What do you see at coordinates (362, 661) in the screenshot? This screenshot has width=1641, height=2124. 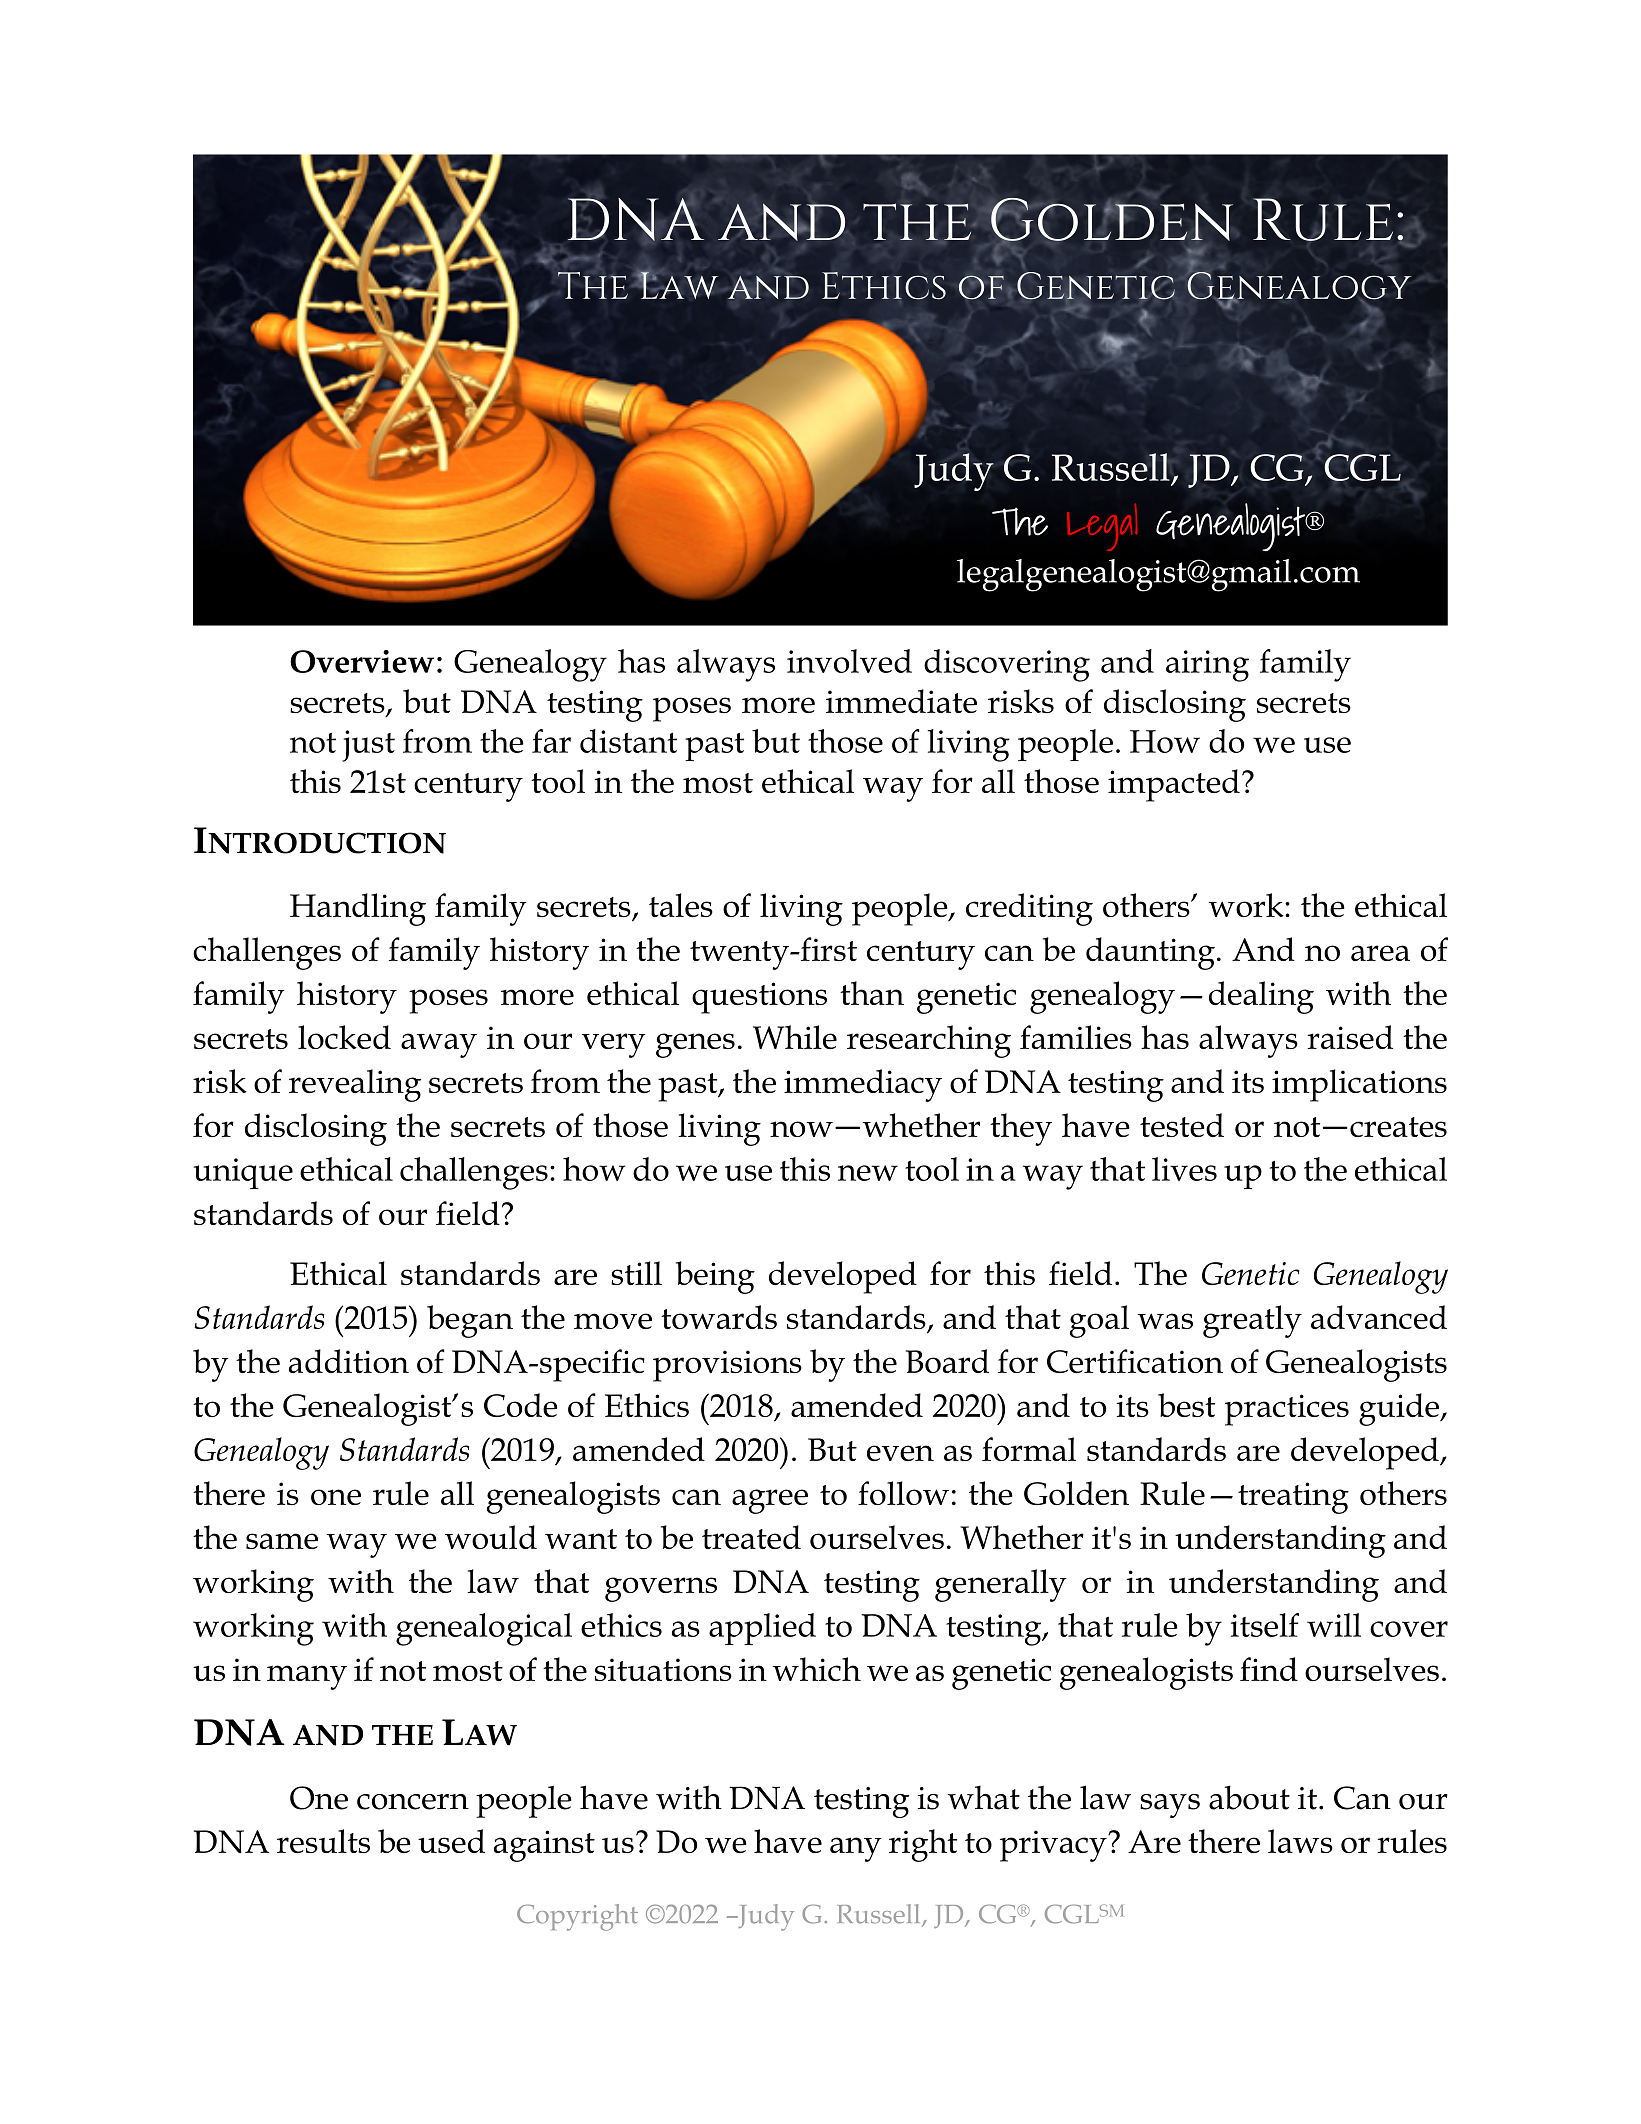 I see `Overview` at bounding box center [362, 661].
